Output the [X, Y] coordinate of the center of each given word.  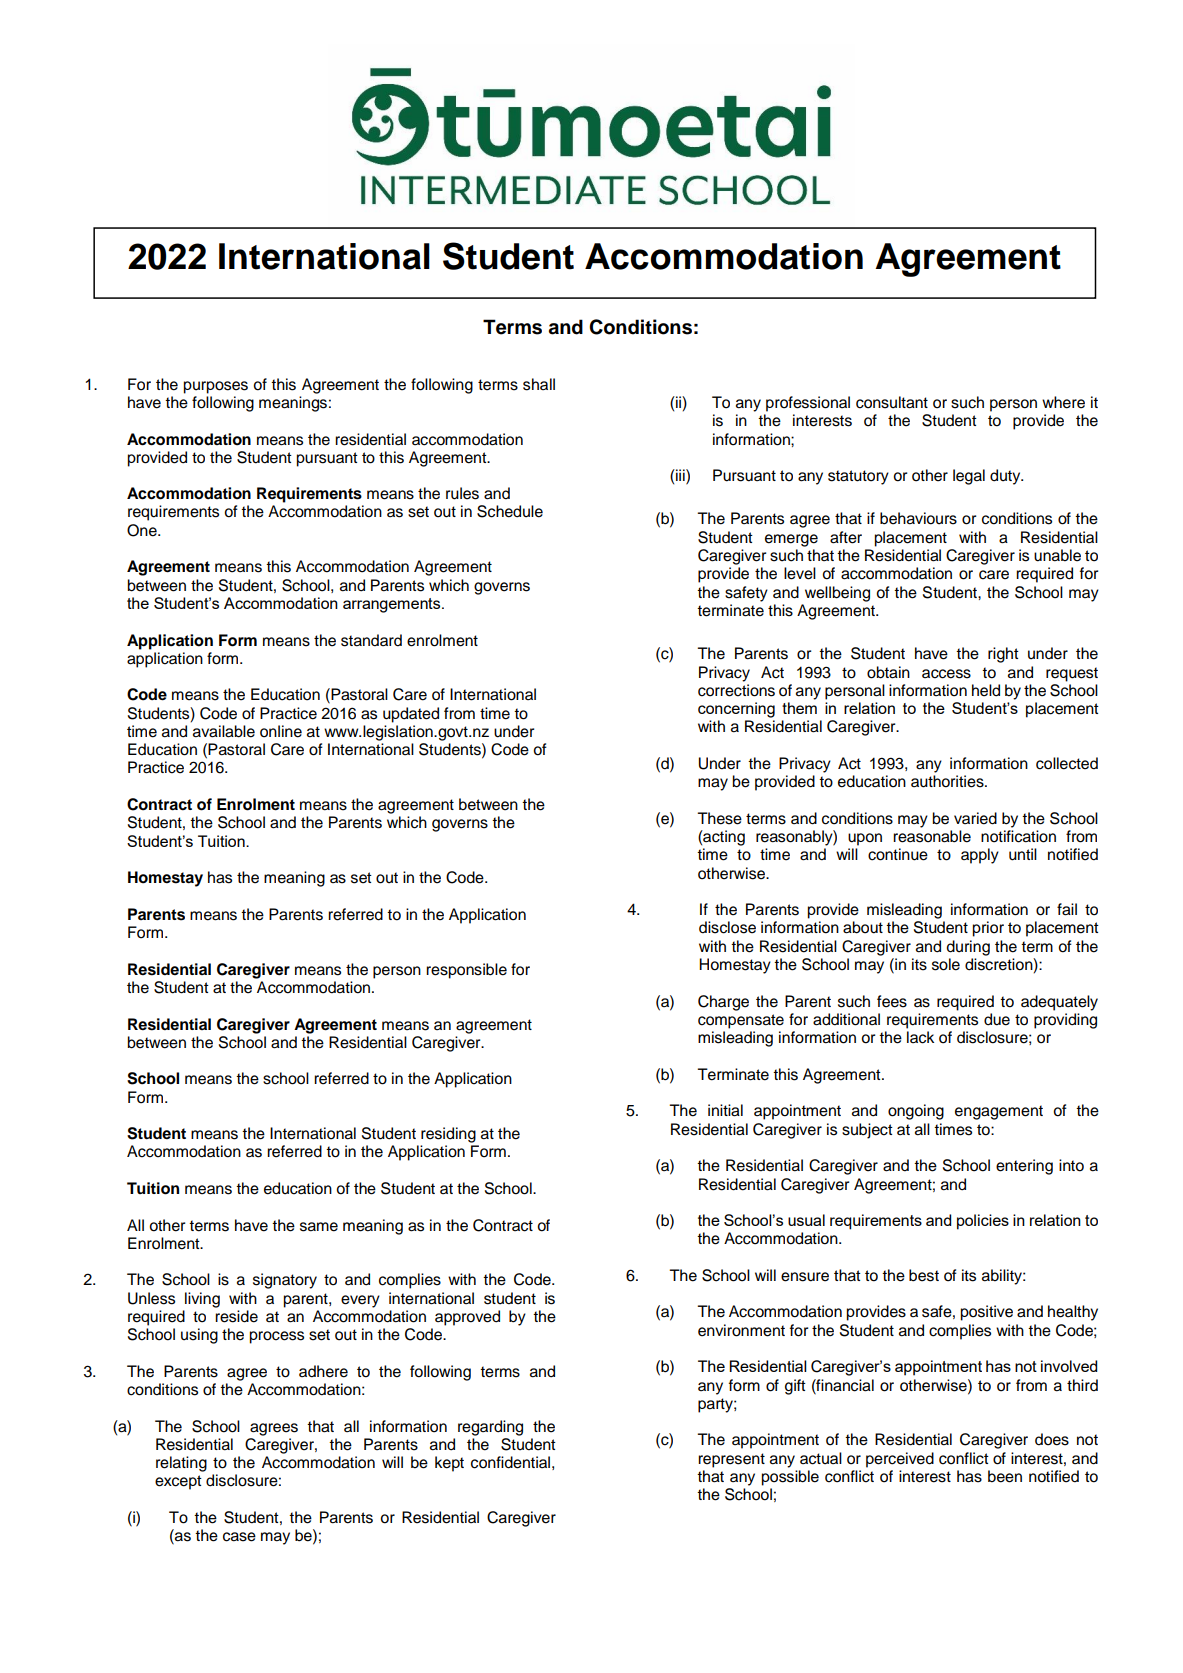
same [319, 1227]
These [719, 818]
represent [731, 1460]
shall [539, 384]
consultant [892, 402]
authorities [948, 781]
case [239, 1537]
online [281, 731]
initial [725, 1110]
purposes [215, 387]
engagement [999, 1112]
